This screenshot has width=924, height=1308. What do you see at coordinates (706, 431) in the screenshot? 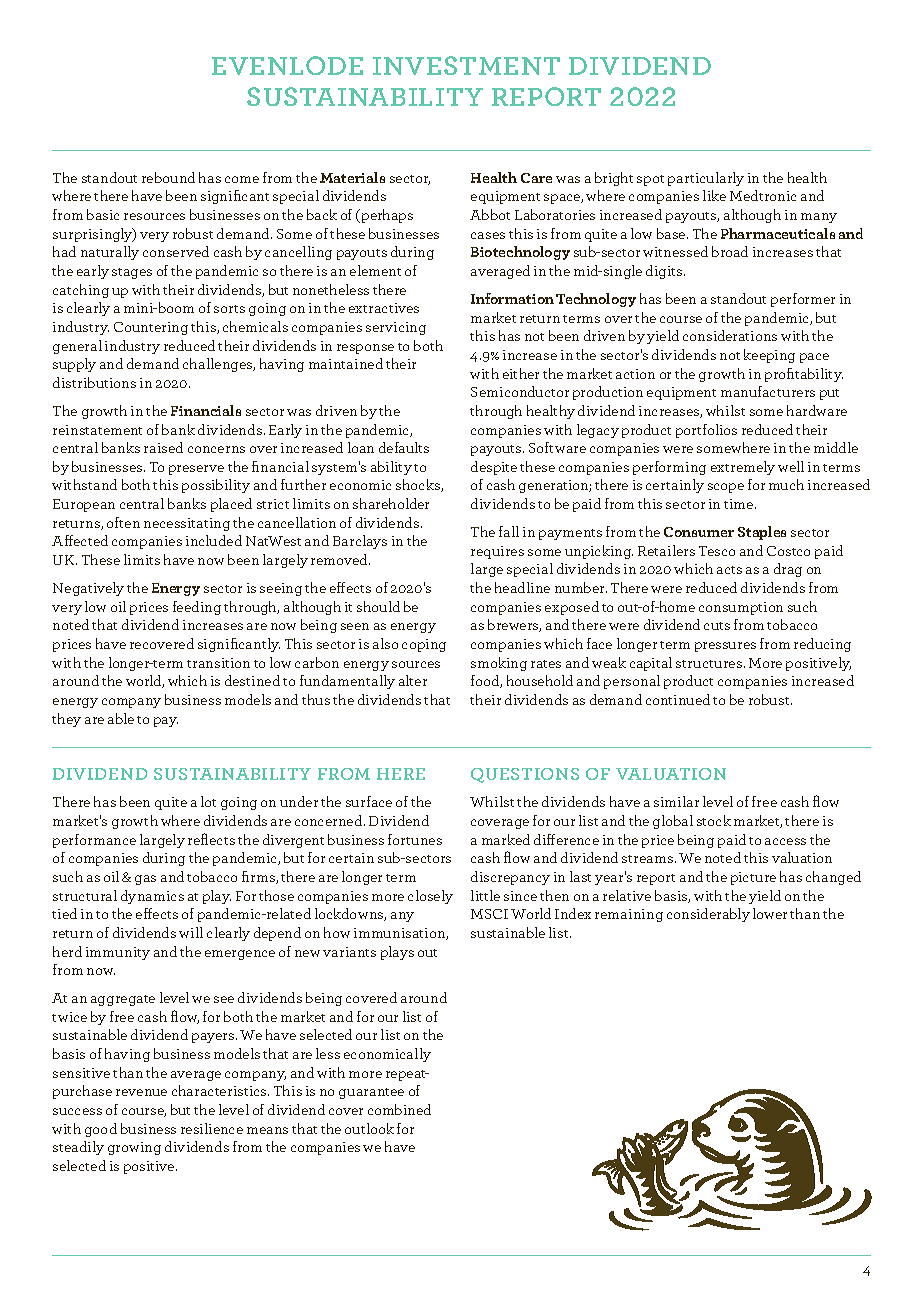
I see `portfolios` at bounding box center [706, 431].
